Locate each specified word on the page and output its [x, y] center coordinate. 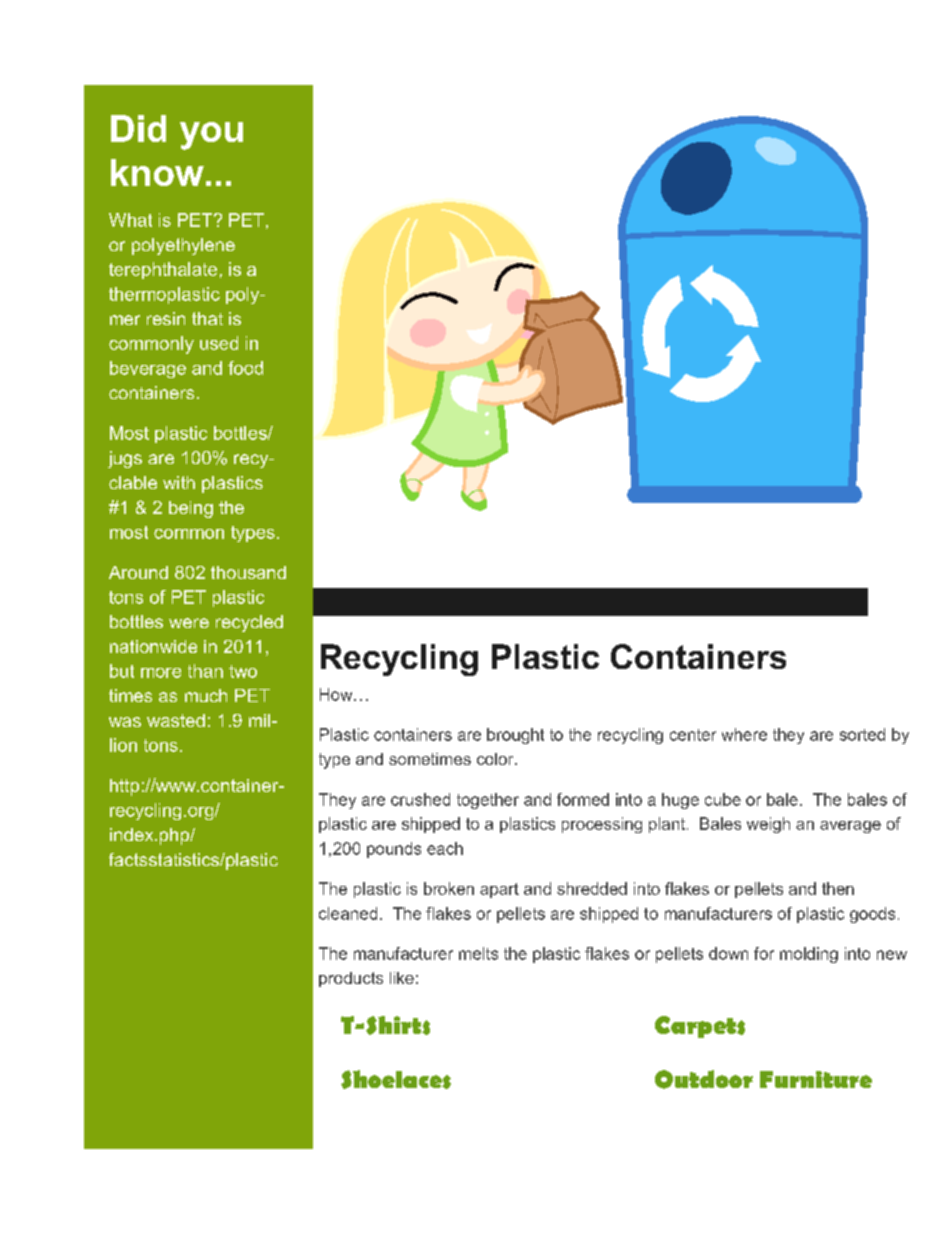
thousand [248, 572]
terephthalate [163, 270]
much [206, 695]
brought [515, 736]
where [744, 734]
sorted [862, 734]
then [838, 888]
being [191, 509]
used [219, 343]
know [157, 172]
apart [499, 890]
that [207, 318]
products [351, 979]
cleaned [348, 913]
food [245, 368]
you [211, 136]
